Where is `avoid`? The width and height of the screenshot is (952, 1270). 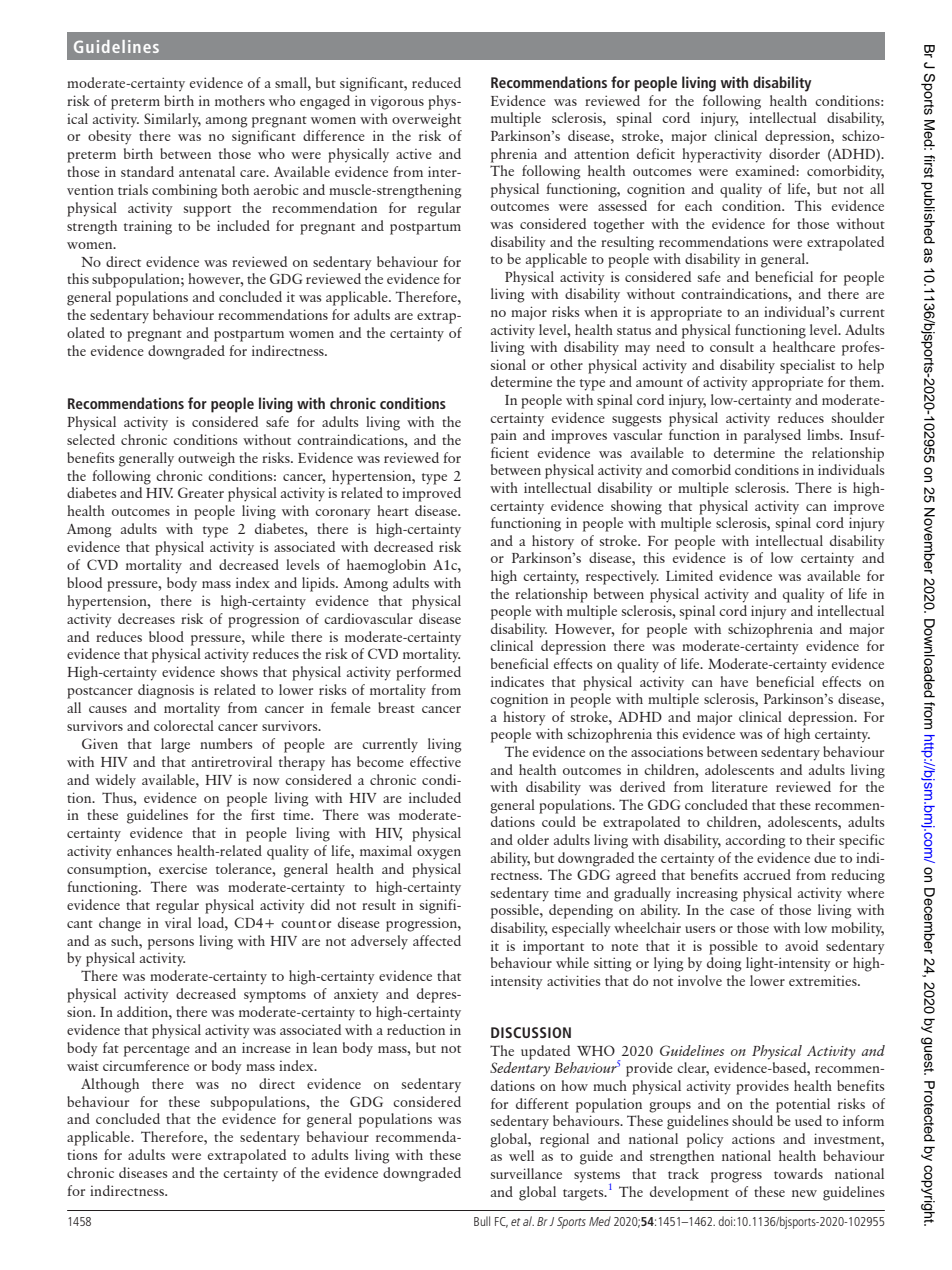
avoid is located at coordinates (801, 945).
